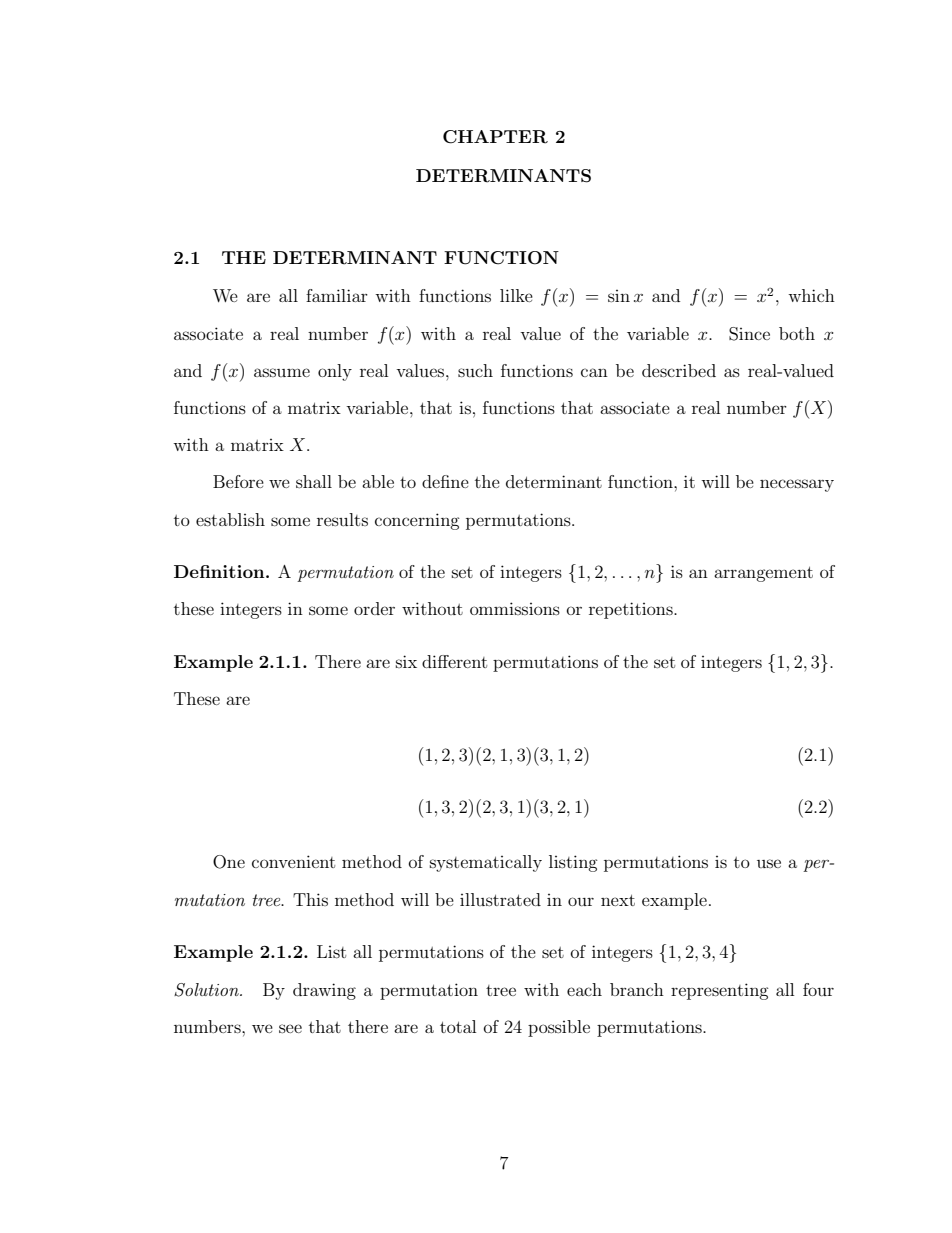 This document has height=1233, width=952. Describe the element at coordinates (337, 295) in the document. I see `familiar` at that location.
